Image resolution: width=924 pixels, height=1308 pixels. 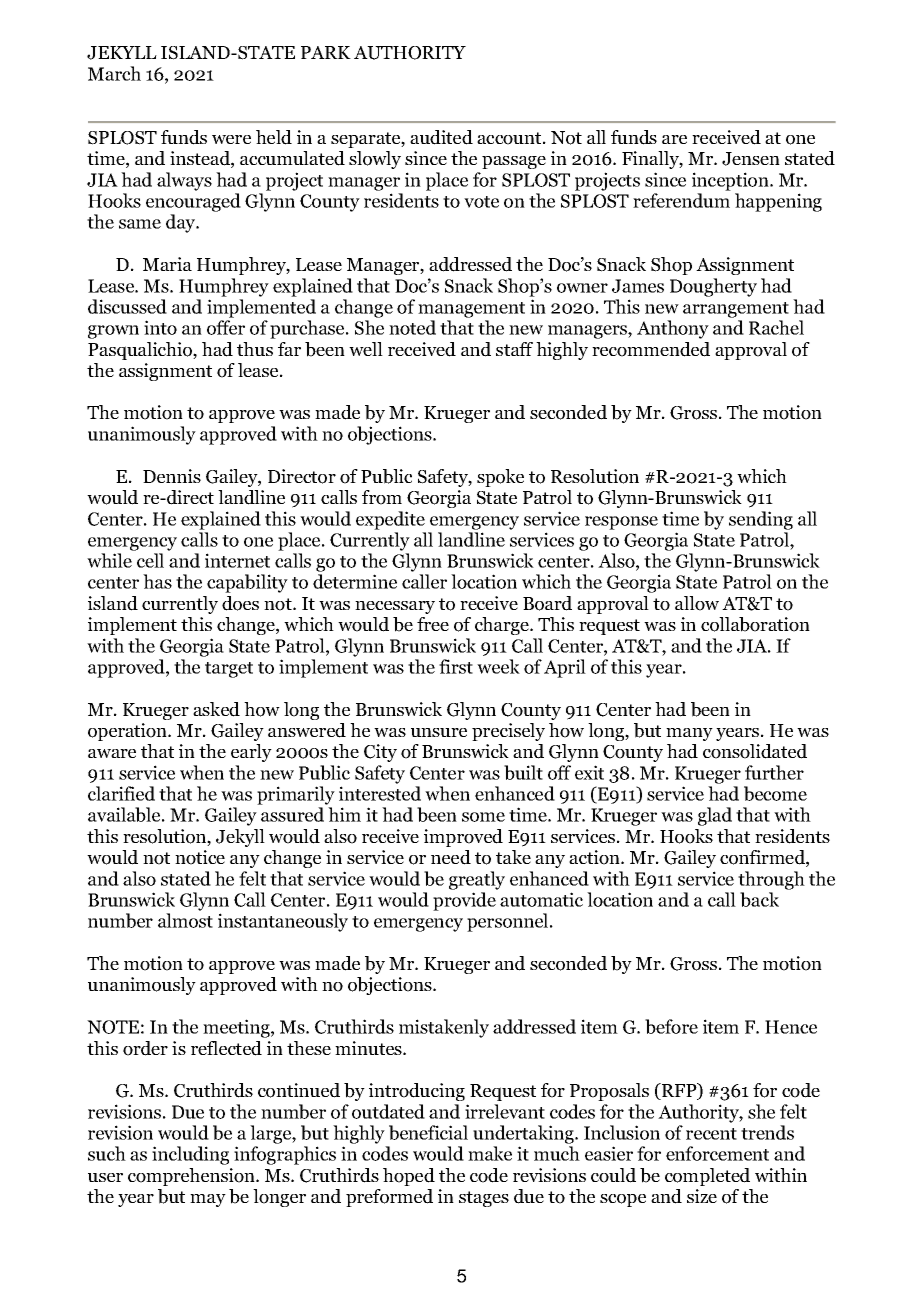 I want to click on notice, so click(x=200, y=857).
